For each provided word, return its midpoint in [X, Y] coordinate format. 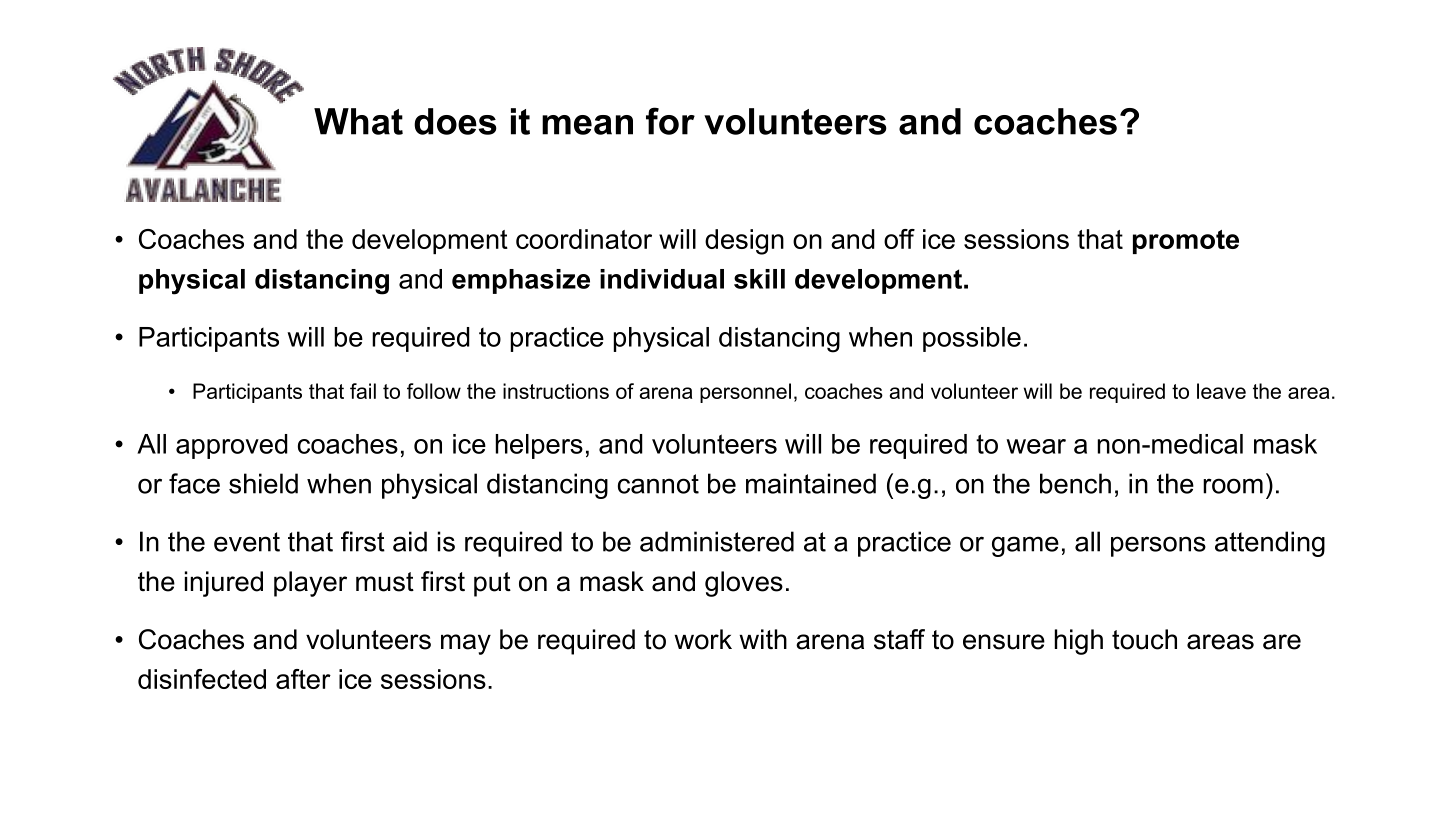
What [358, 121]
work [703, 639]
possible [972, 339]
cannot [658, 484]
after [303, 679]
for [670, 121]
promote [1186, 242]
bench [1075, 483]
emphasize [521, 281]
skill [759, 279]
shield [263, 483]
